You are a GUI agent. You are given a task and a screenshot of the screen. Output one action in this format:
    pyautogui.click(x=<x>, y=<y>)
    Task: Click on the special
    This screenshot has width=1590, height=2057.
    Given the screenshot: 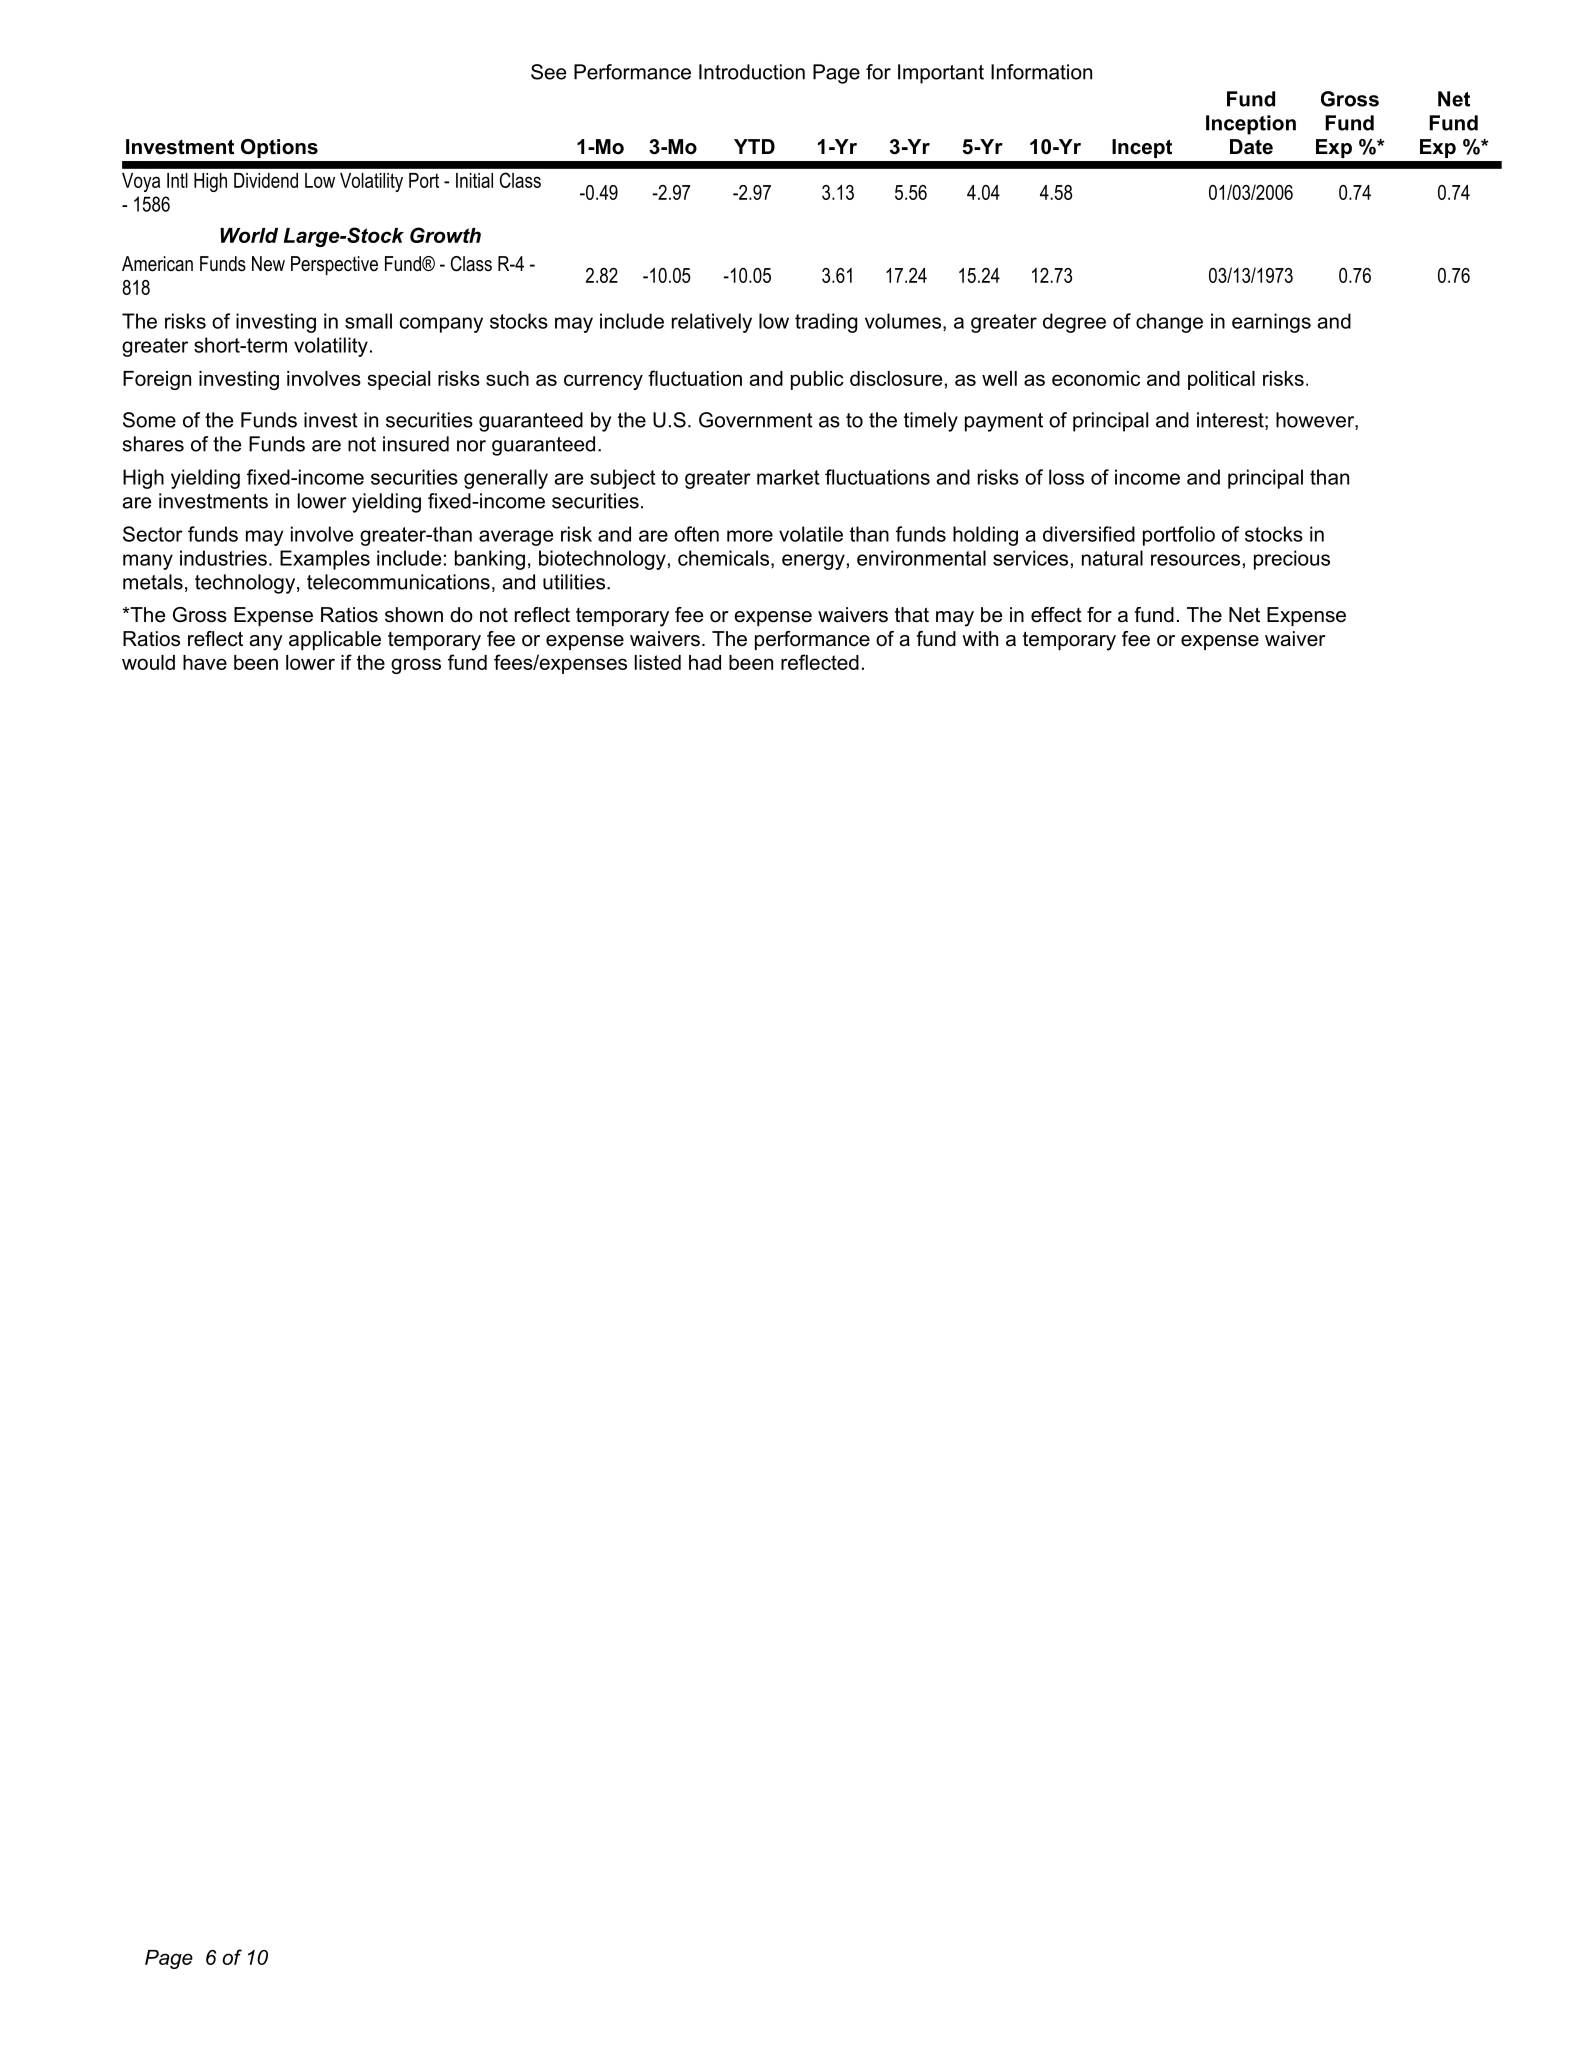 What is the action you would take?
    pyautogui.click(x=399, y=380)
